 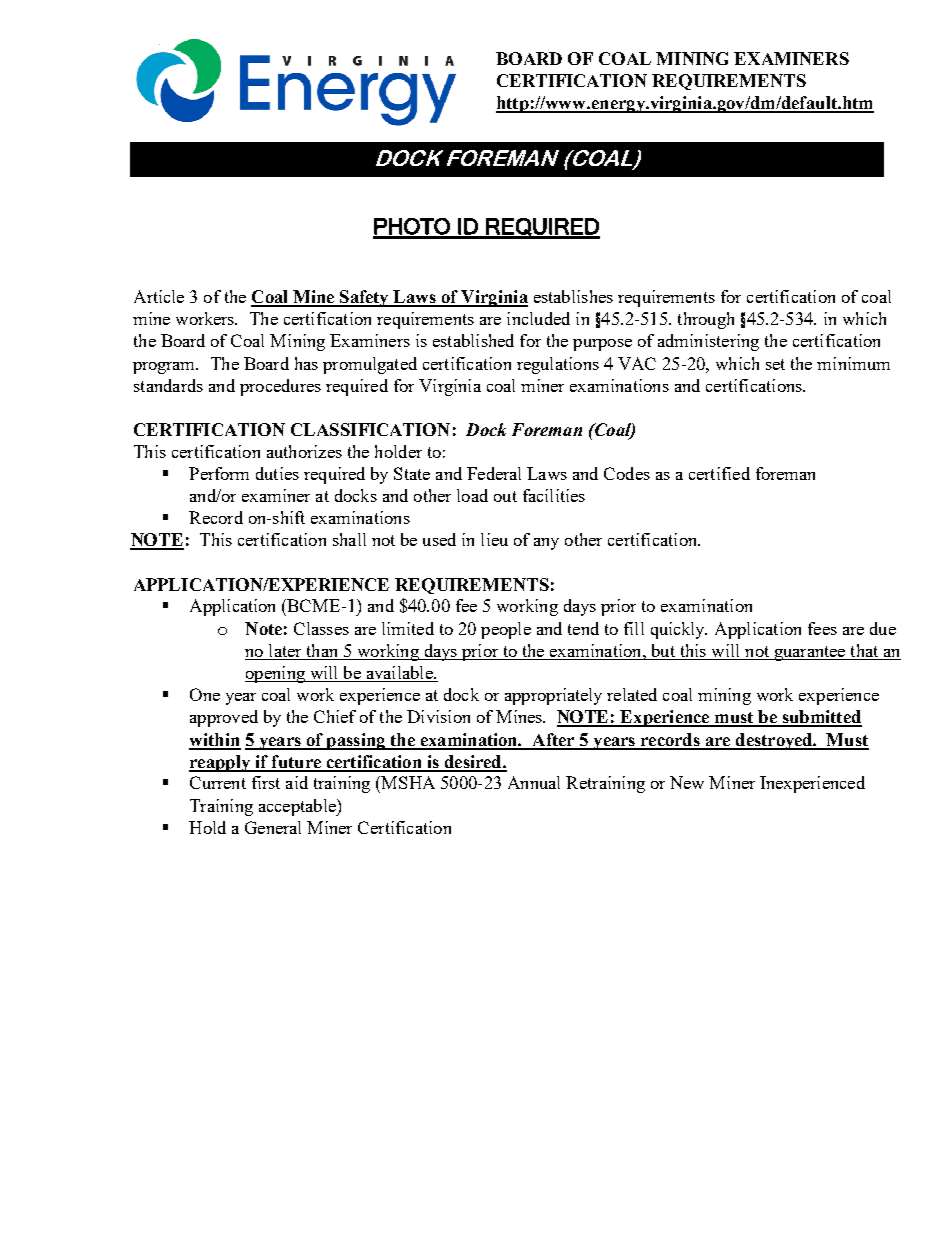 What do you see at coordinates (494, 473) in the document?
I see `Federal` at bounding box center [494, 473].
